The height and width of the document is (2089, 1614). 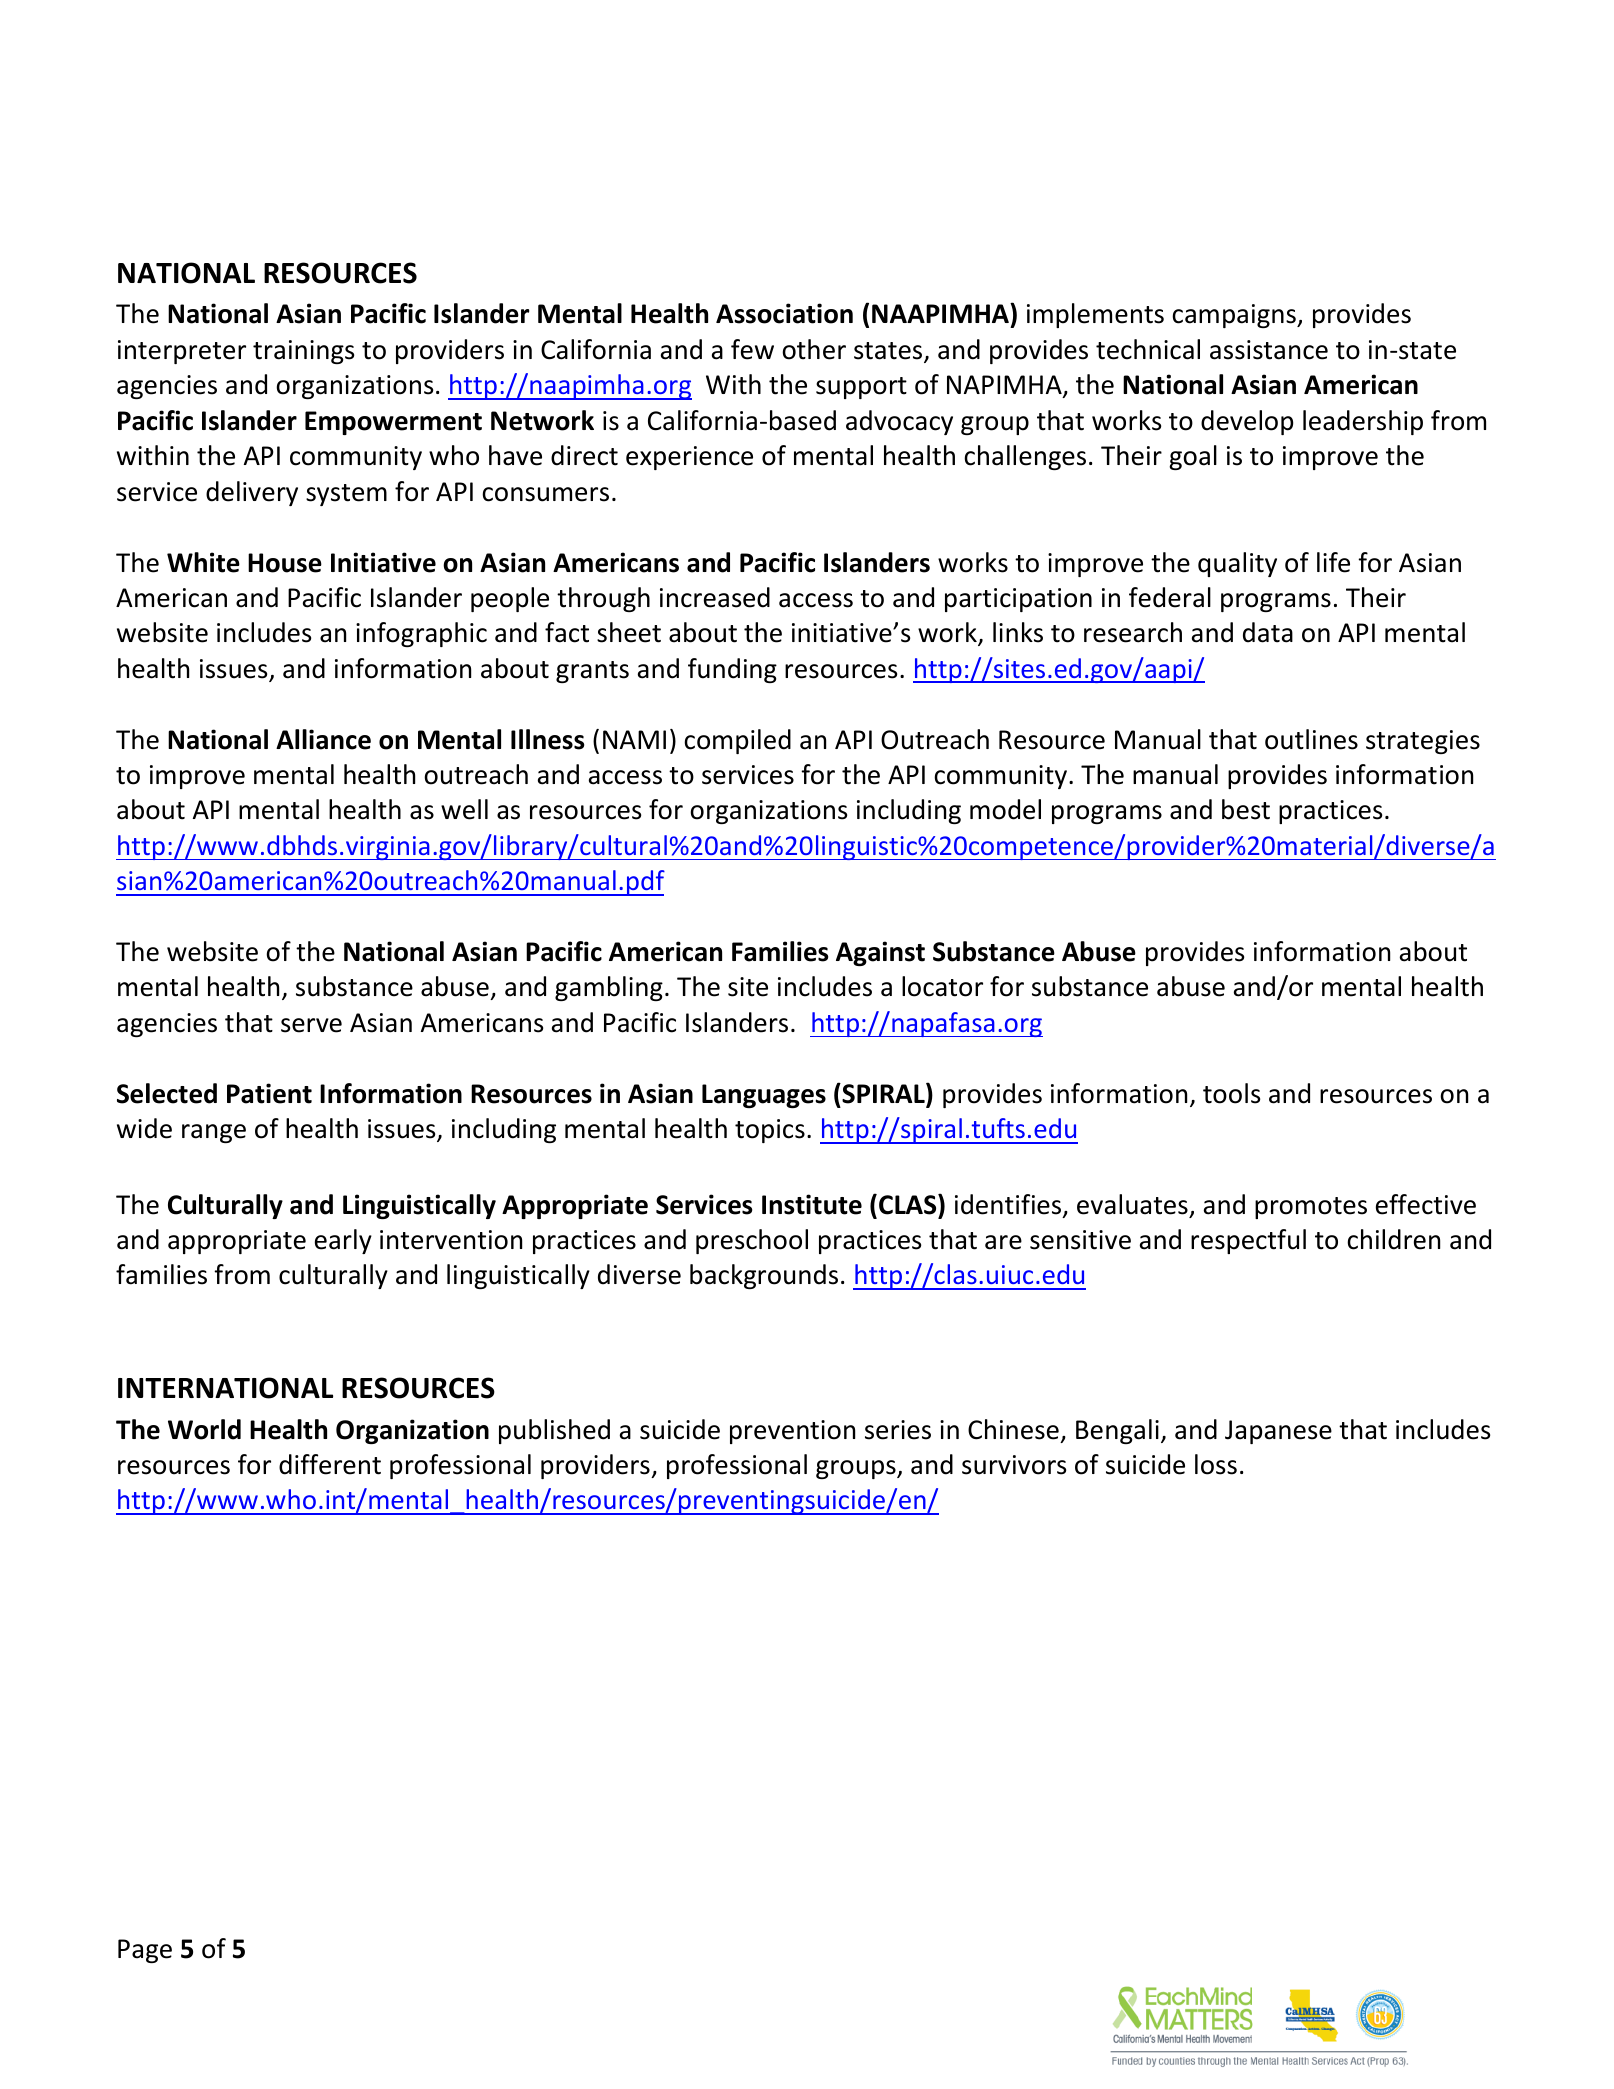 I want to click on other, so click(x=814, y=349).
